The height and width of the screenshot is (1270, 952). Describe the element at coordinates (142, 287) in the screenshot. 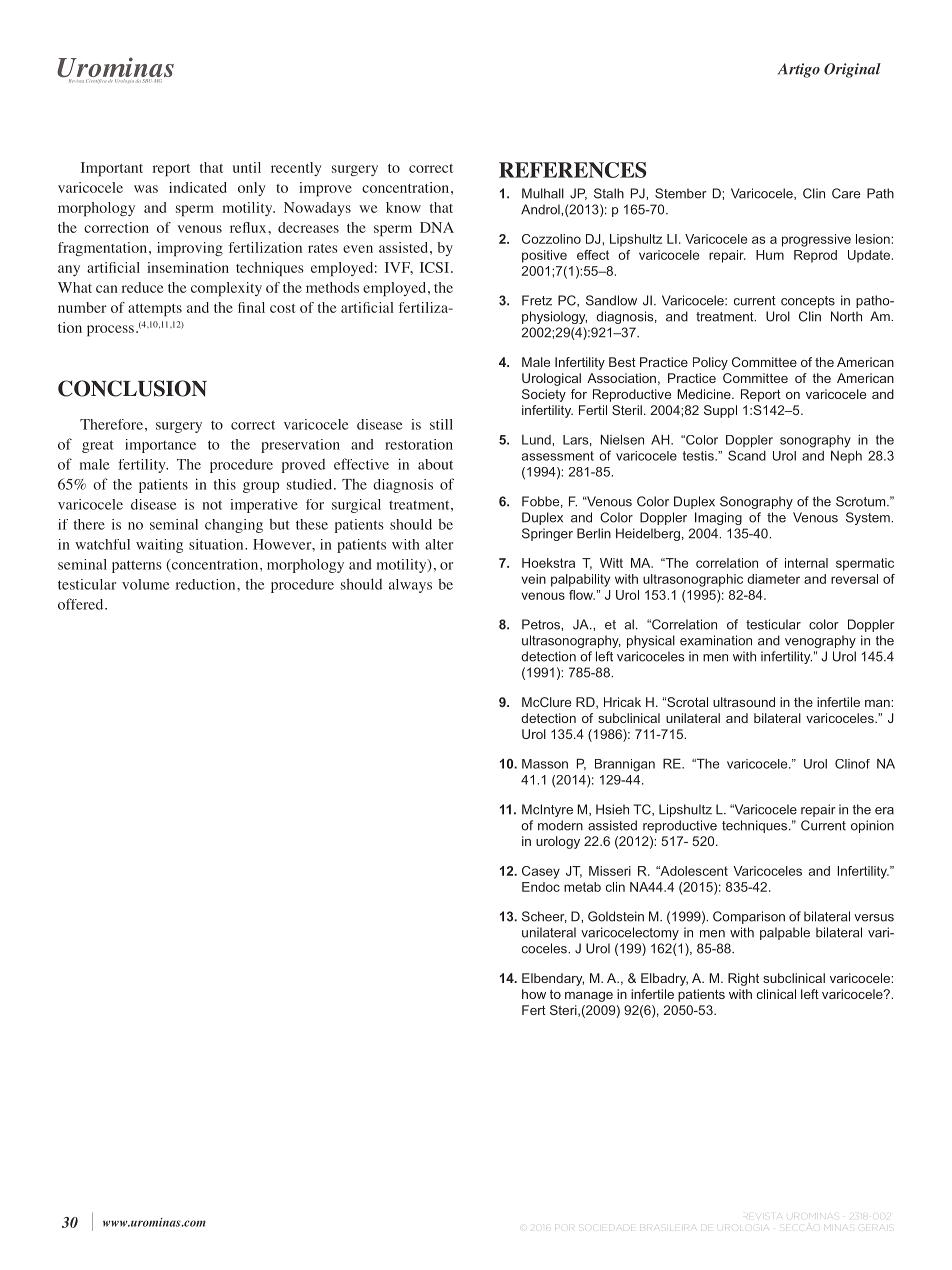

I see `reduce` at that location.
